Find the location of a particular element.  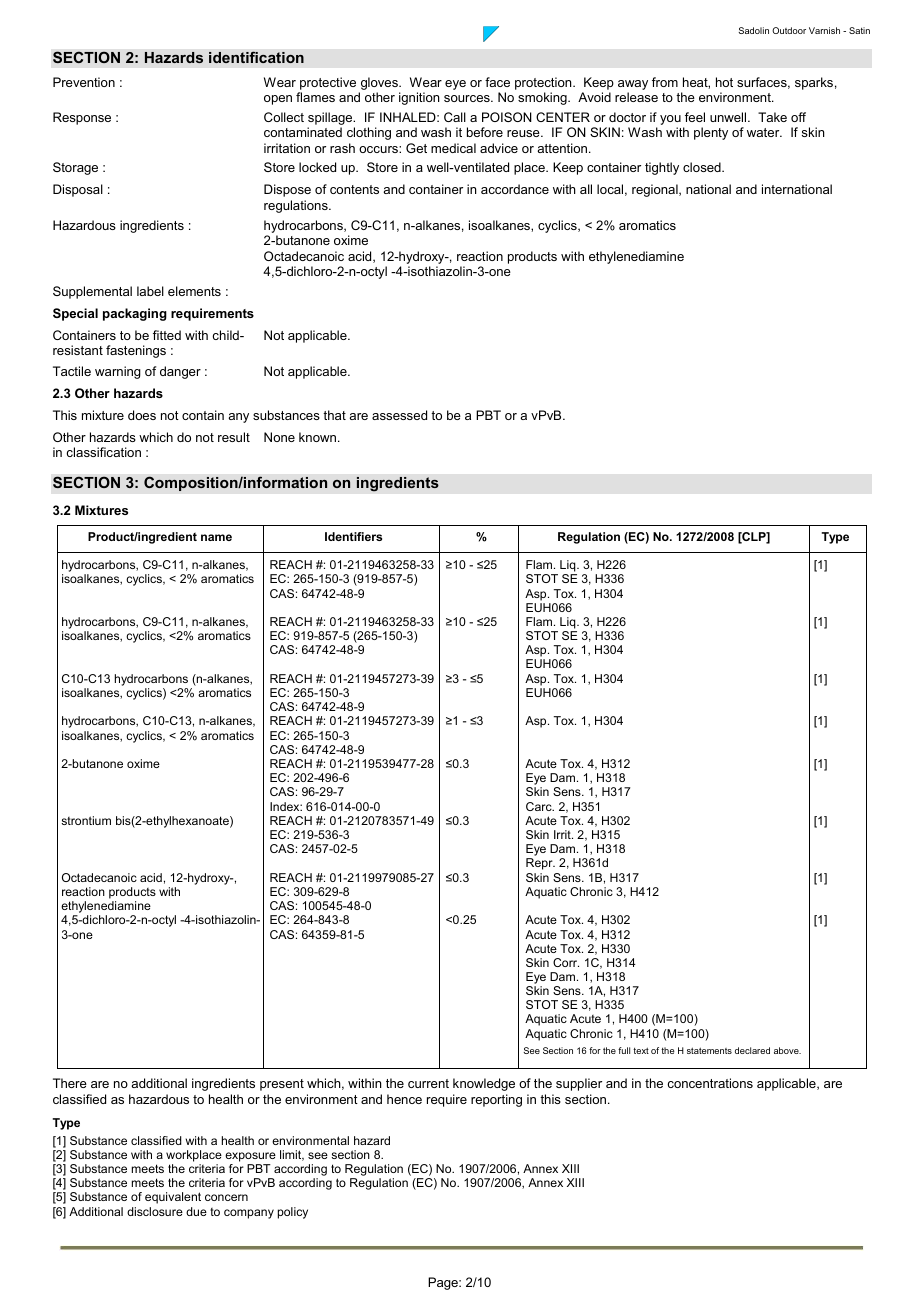

hot is located at coordinates (724, 82).
